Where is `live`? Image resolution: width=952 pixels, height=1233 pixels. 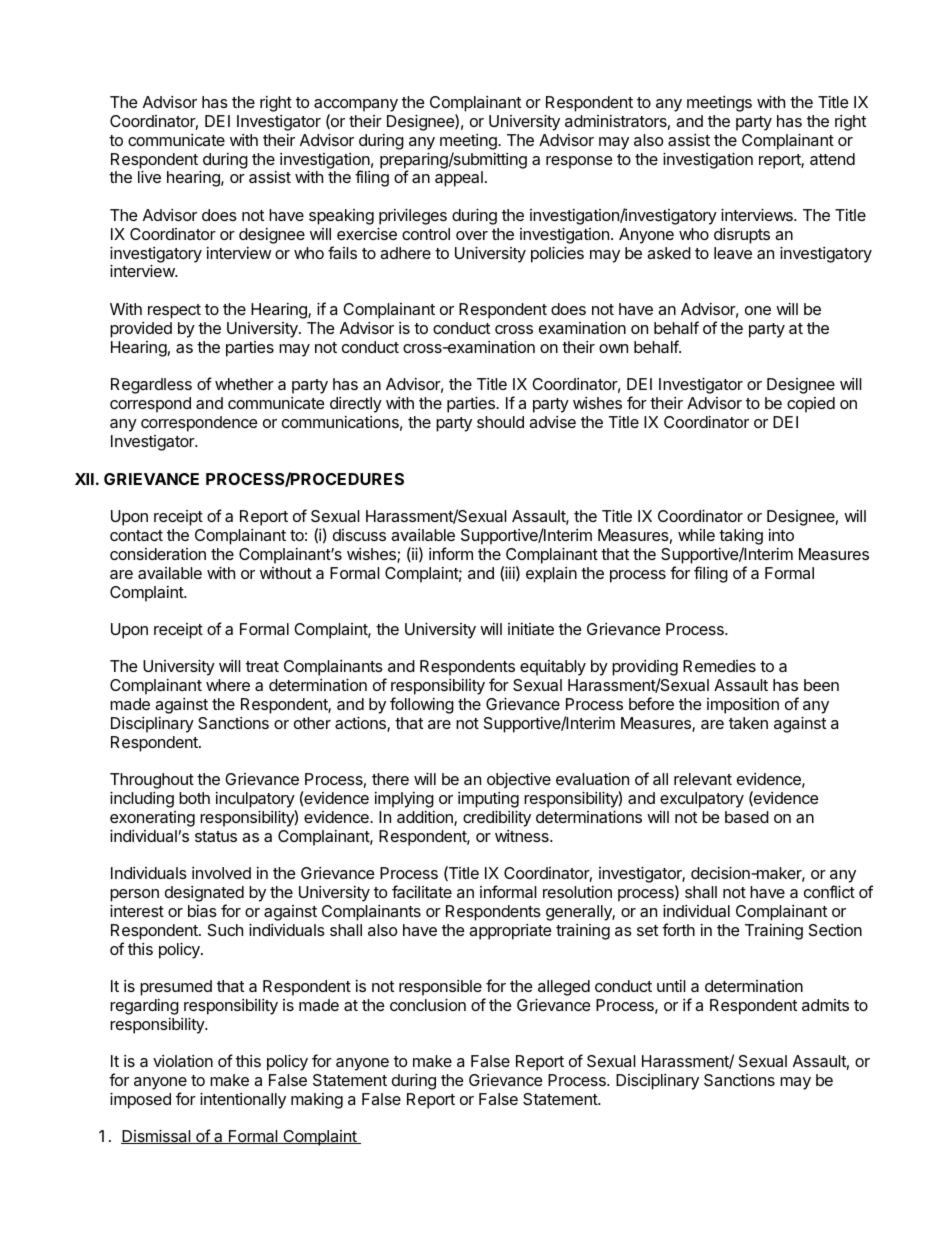 live is located at coordinates (149, 176).
